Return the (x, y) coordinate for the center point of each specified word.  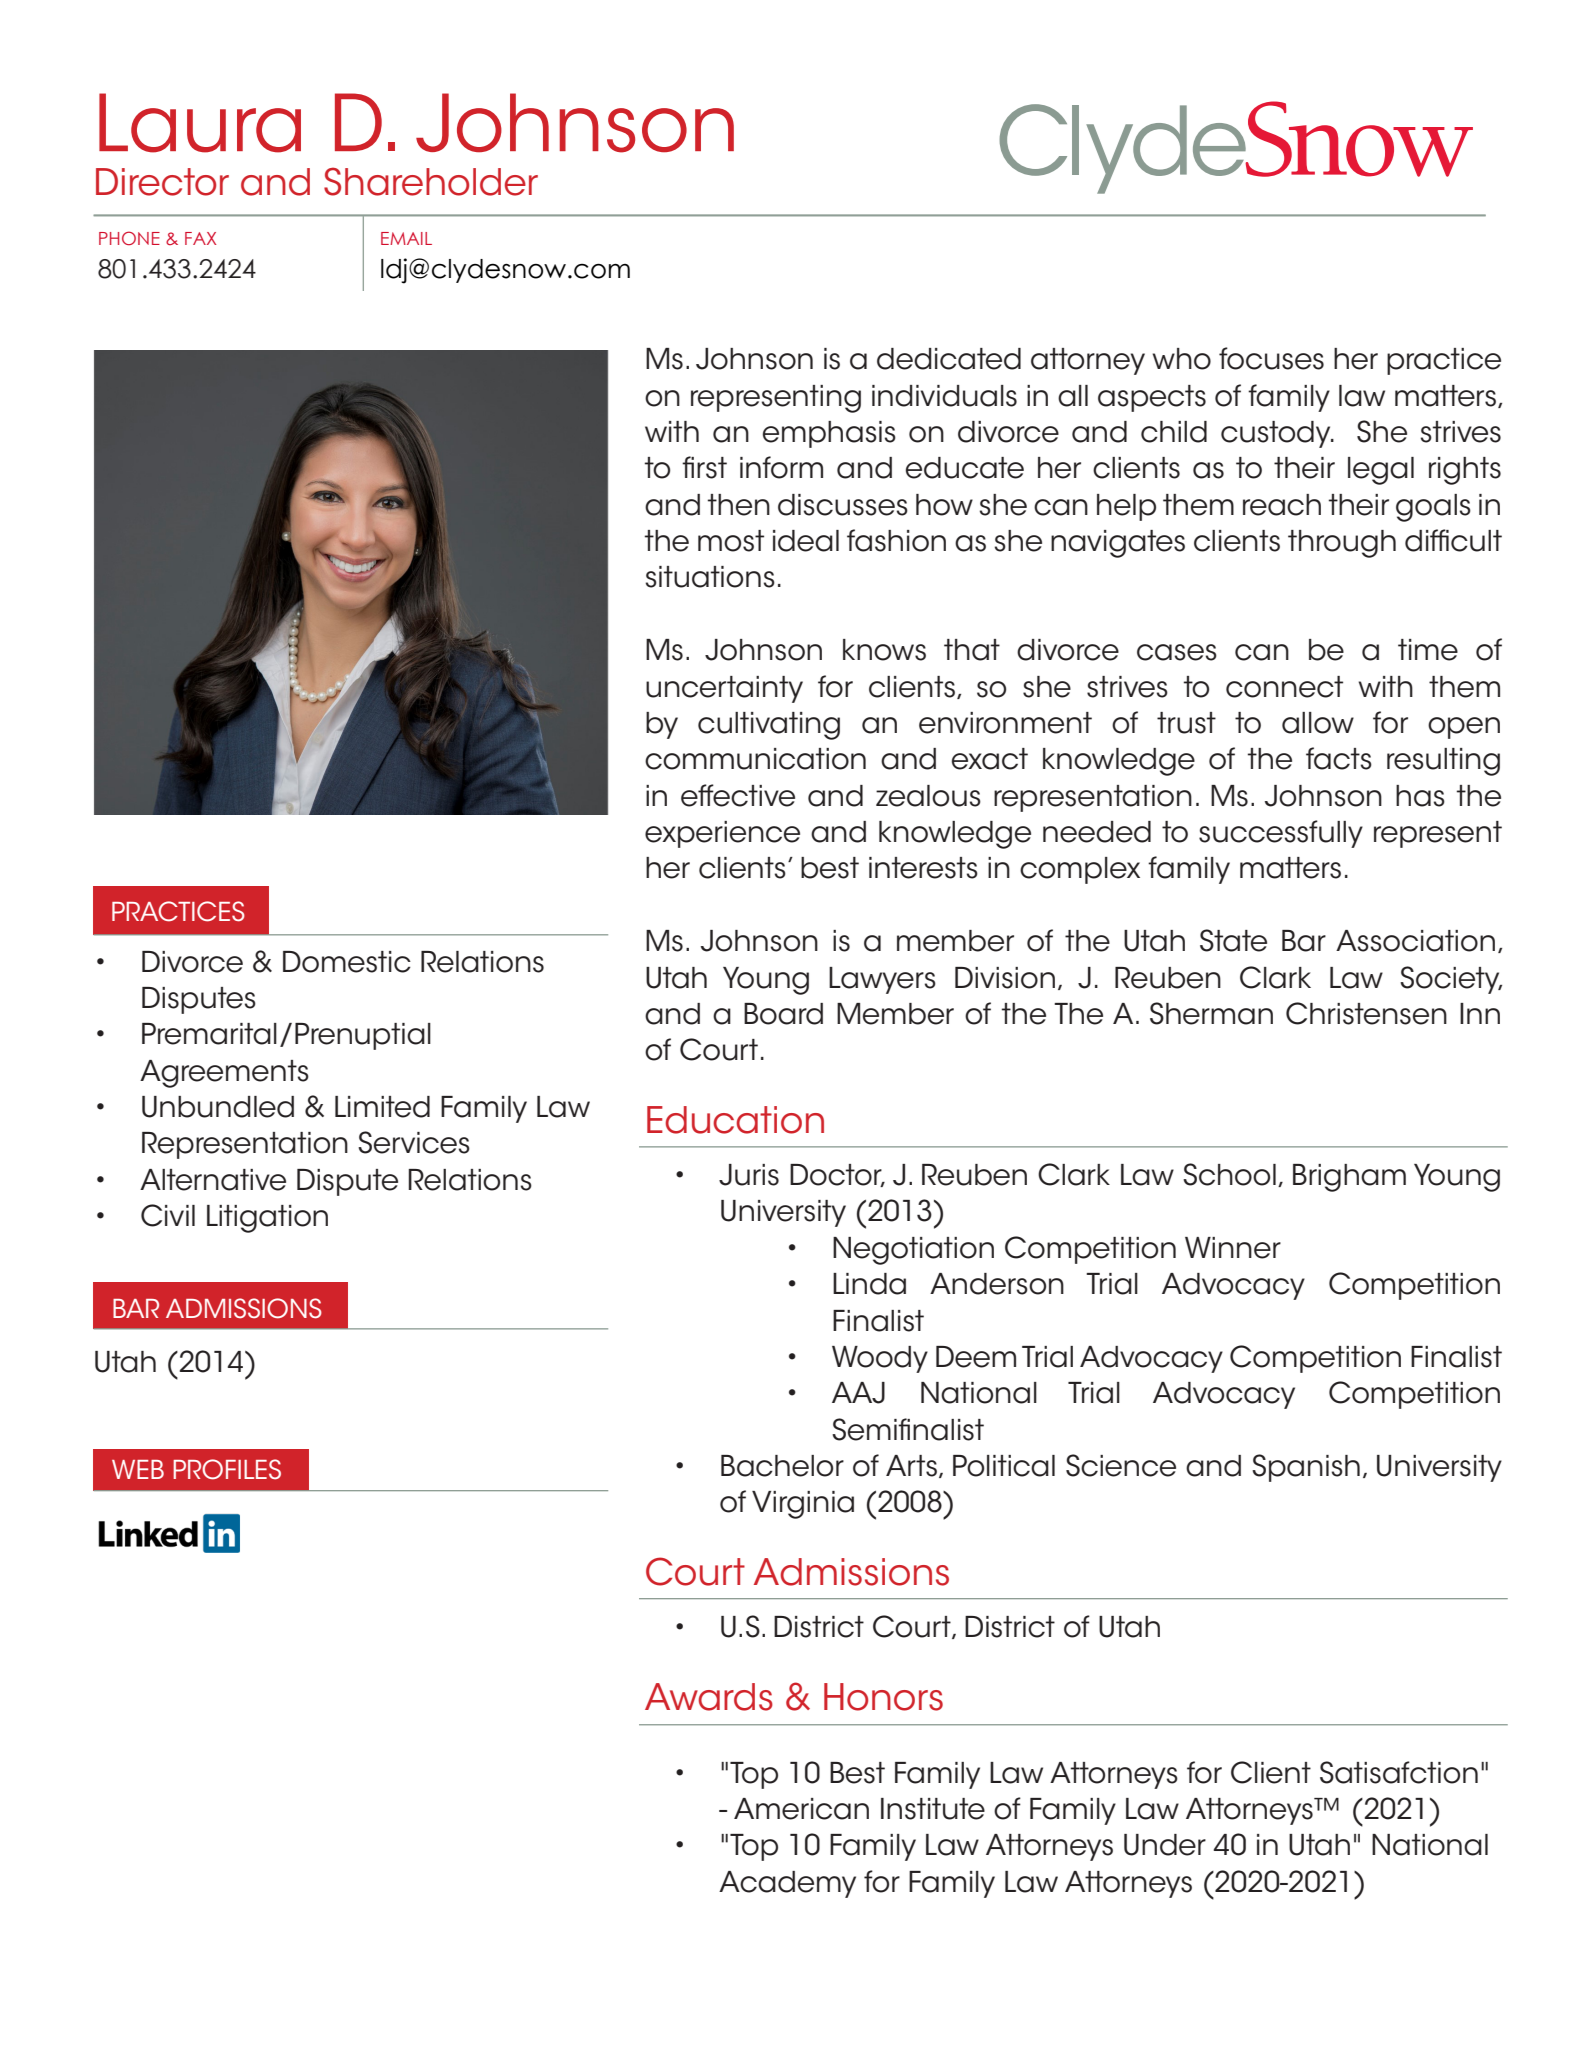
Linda (869, 1284)
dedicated (949, 359)
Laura (200, 123)
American (801, 1809)
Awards (709, 1697)
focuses (1271, 358)
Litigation (267, 1219)
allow (1318, 723)
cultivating (769, 726)
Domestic (347, 962)
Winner (1233, 1248)
